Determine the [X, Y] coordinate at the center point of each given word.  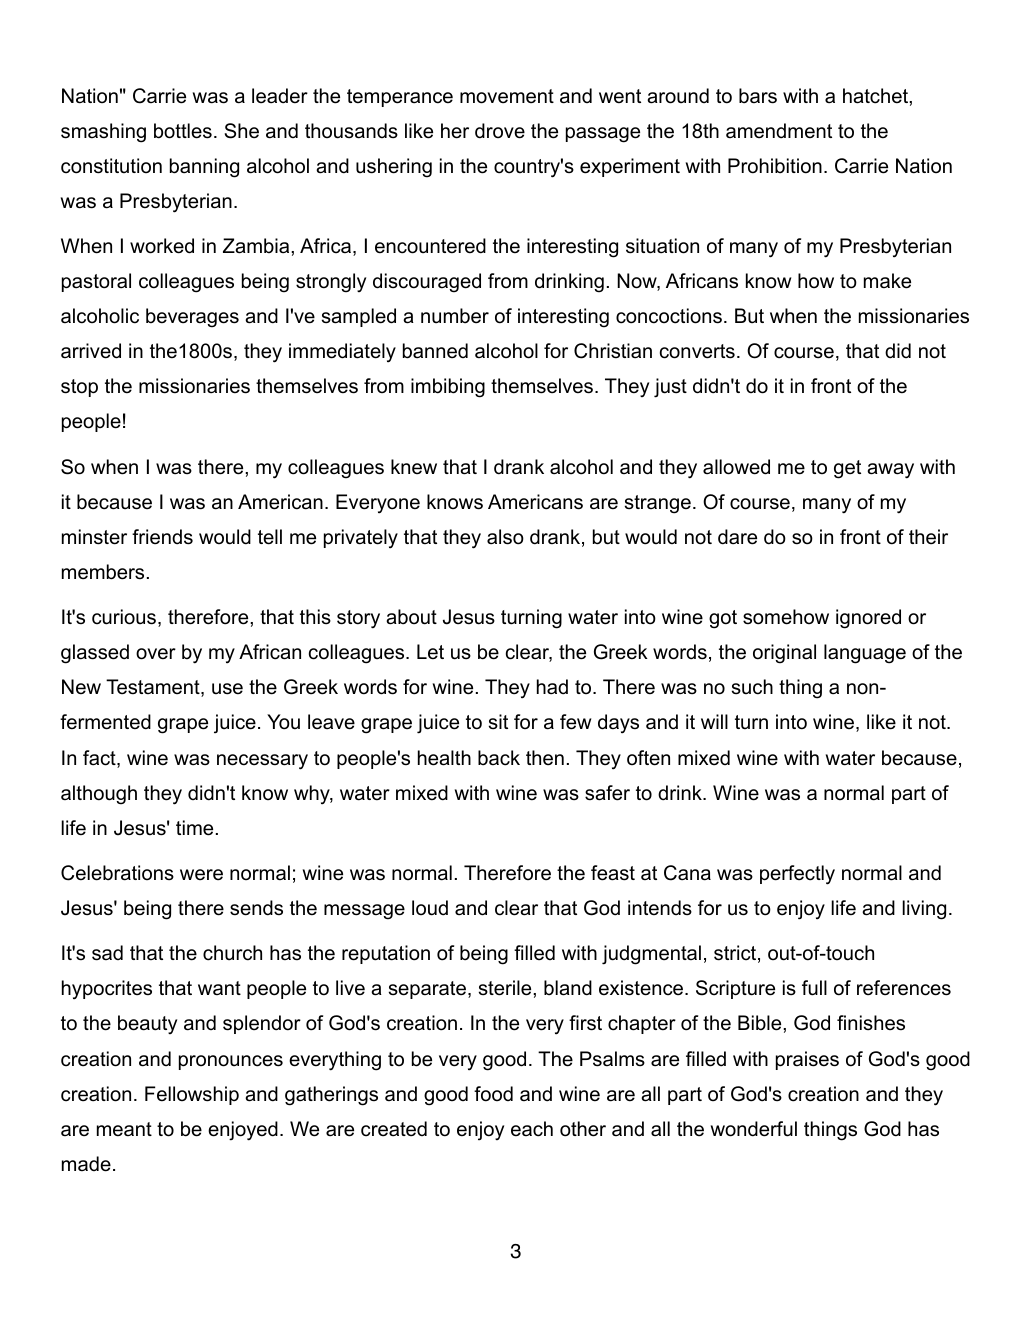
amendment [779, 131]
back [499, 758]
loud [430, 908]
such [752, 687]
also [505, 537]
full [814, 988]
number [455, 316]
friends [162, 537]
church [232, 953]
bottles [183, 131]
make [887, 281]
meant [124, 1129]
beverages [192, 318]
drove [500, 131]
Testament [154, 688]
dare [737, 537]
